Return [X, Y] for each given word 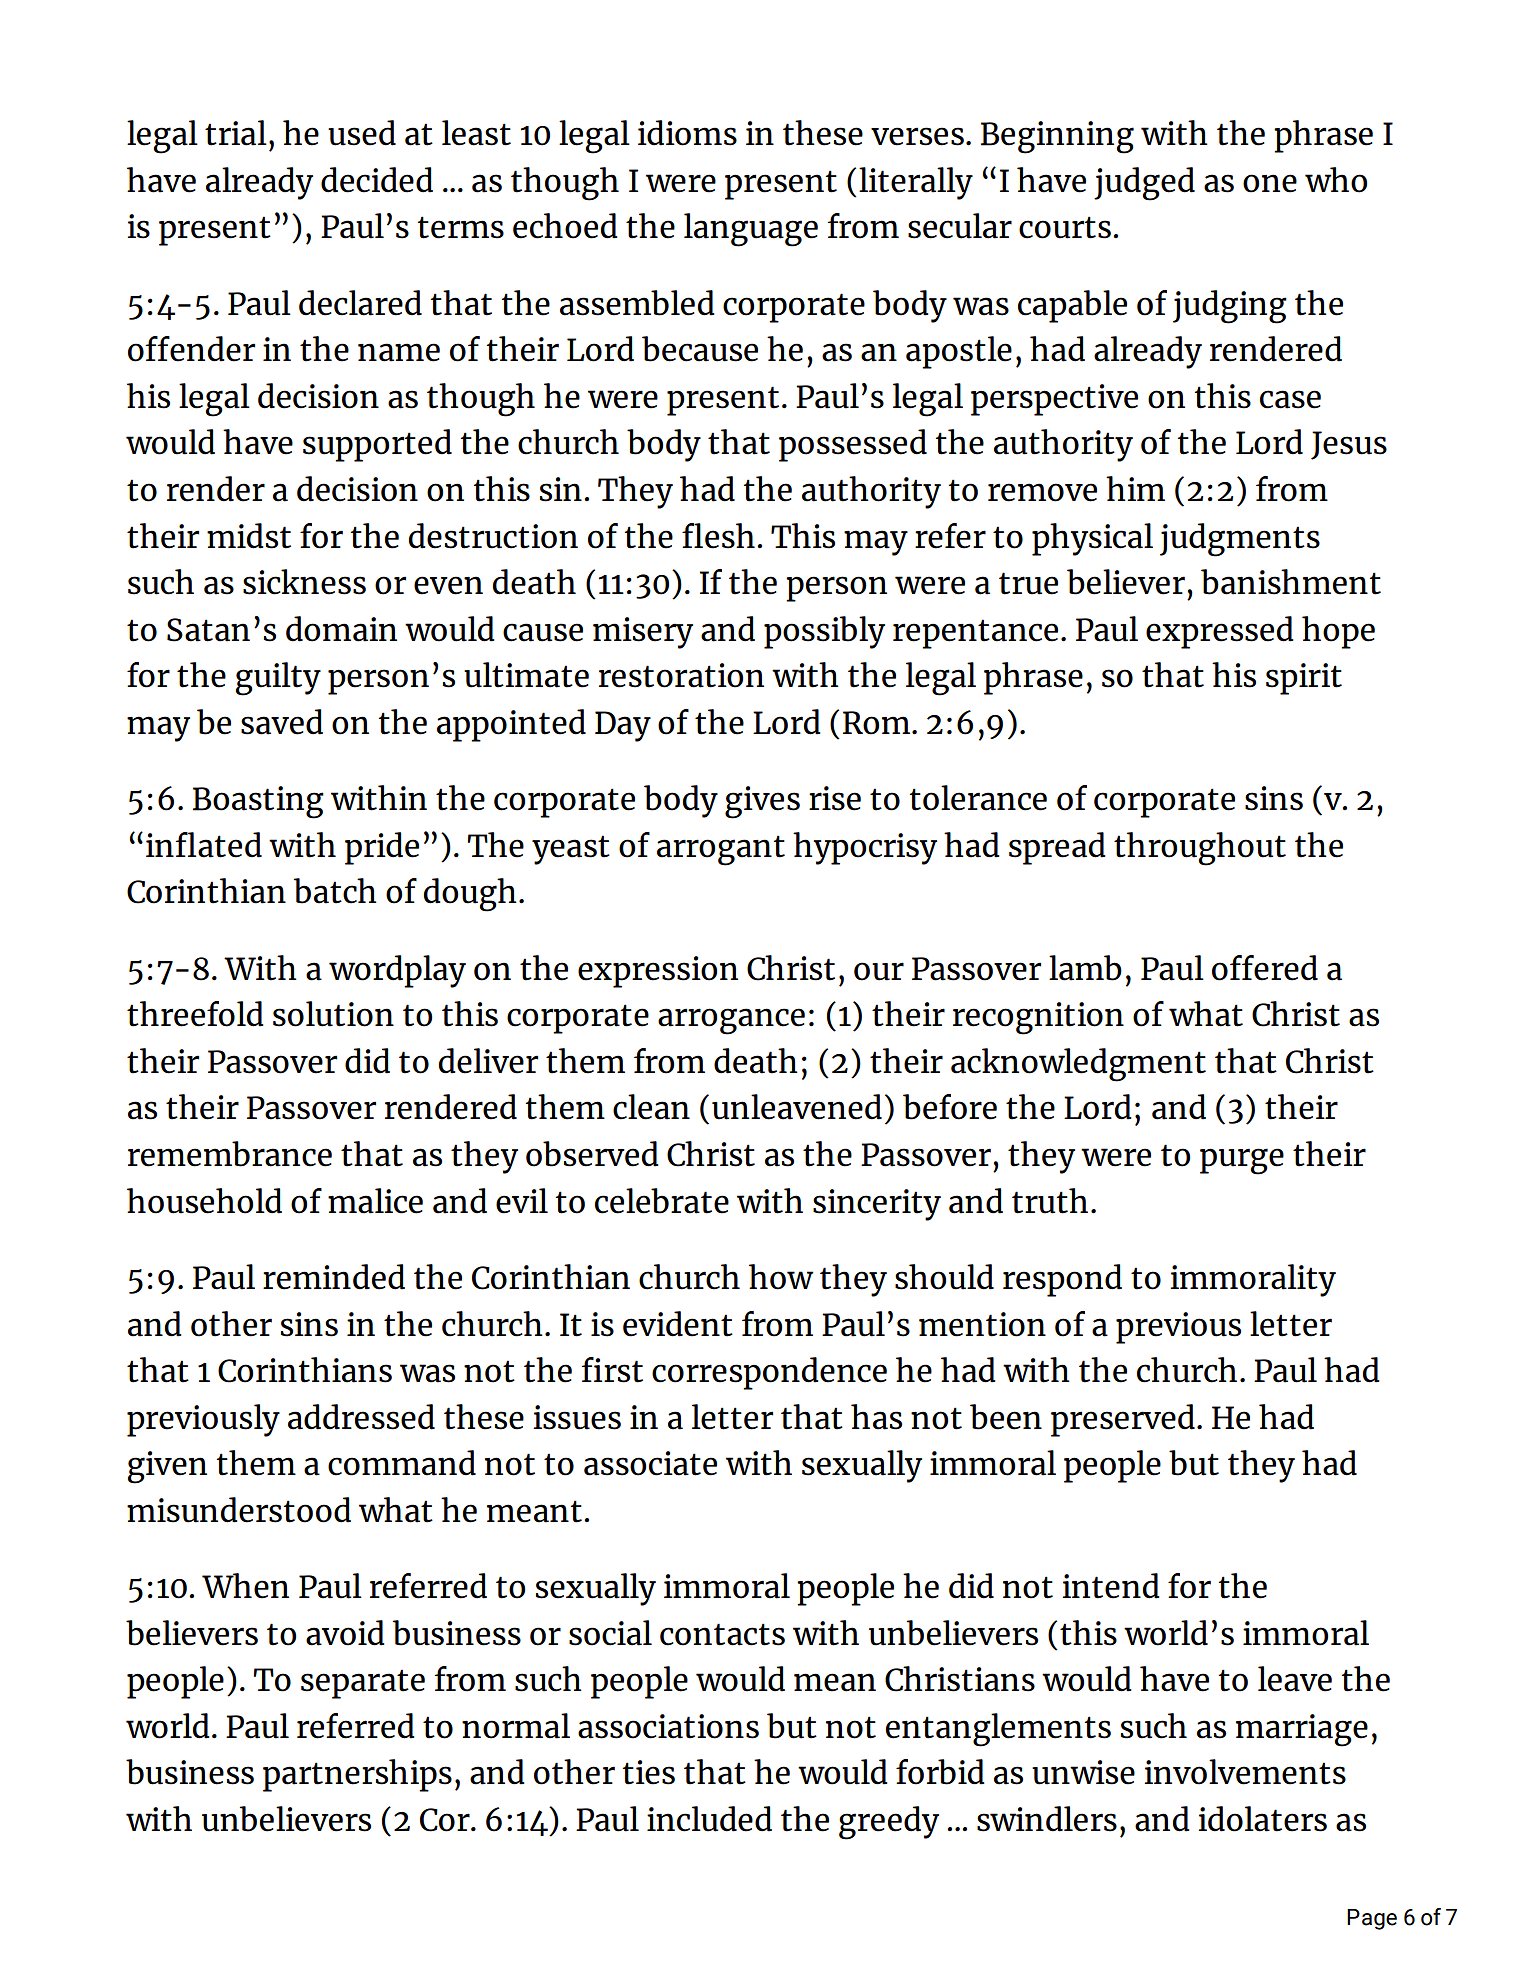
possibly [824, 632]
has [876, 1417]
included [709, 1819]
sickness [304, 582]
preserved [1123, 1420]
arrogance [731, 1021]
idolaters [1262, 1819]
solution [333, 1014]
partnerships [357, 1775]
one [1270, 183]
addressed [361, 1417]
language [751, 230]
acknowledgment [1078, 1065]
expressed [1219, 632]
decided [377, 180]
